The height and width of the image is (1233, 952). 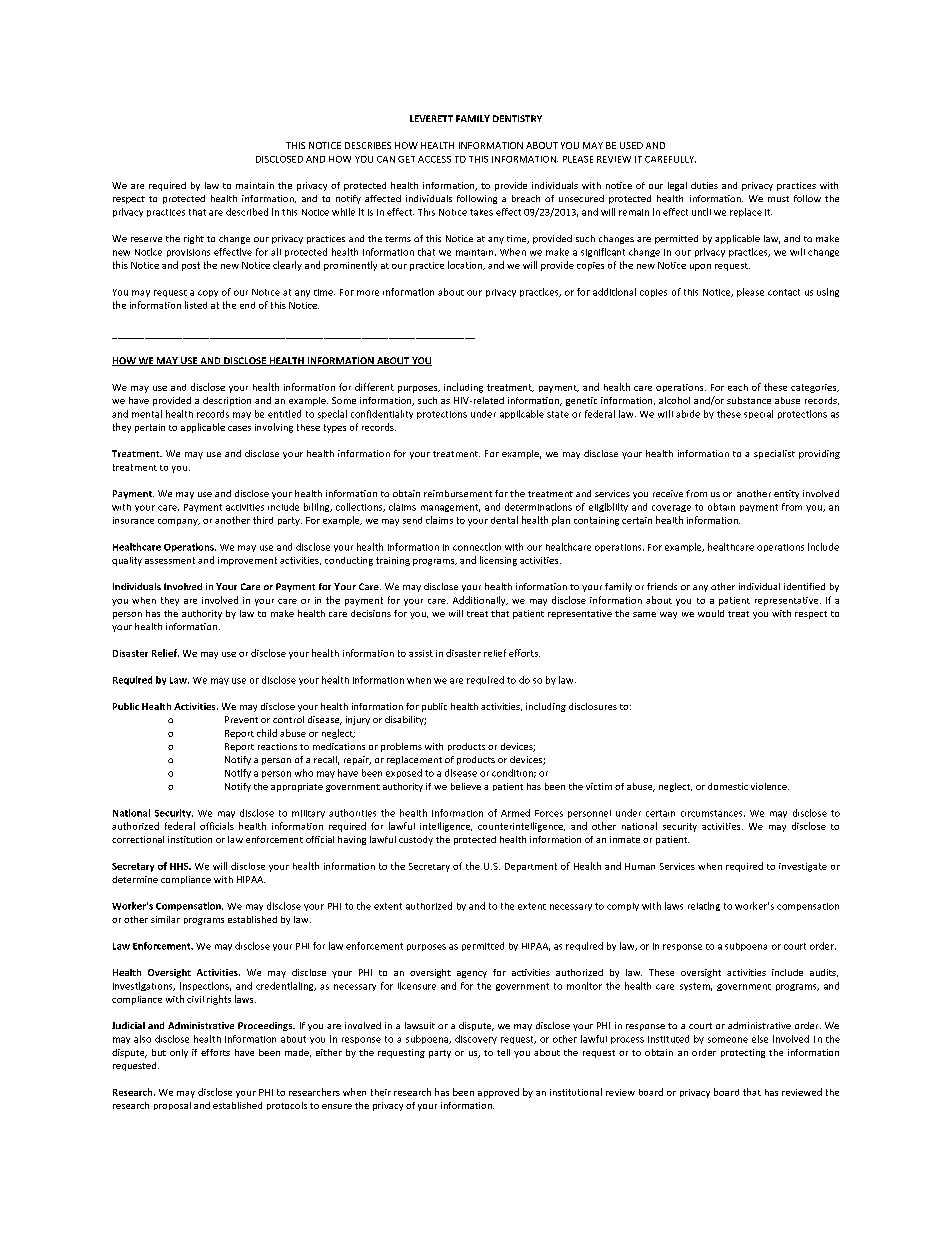 What do you see at coordinates (138, 839) in the image?
I see `correctional` at bounding box center [138, 839].
